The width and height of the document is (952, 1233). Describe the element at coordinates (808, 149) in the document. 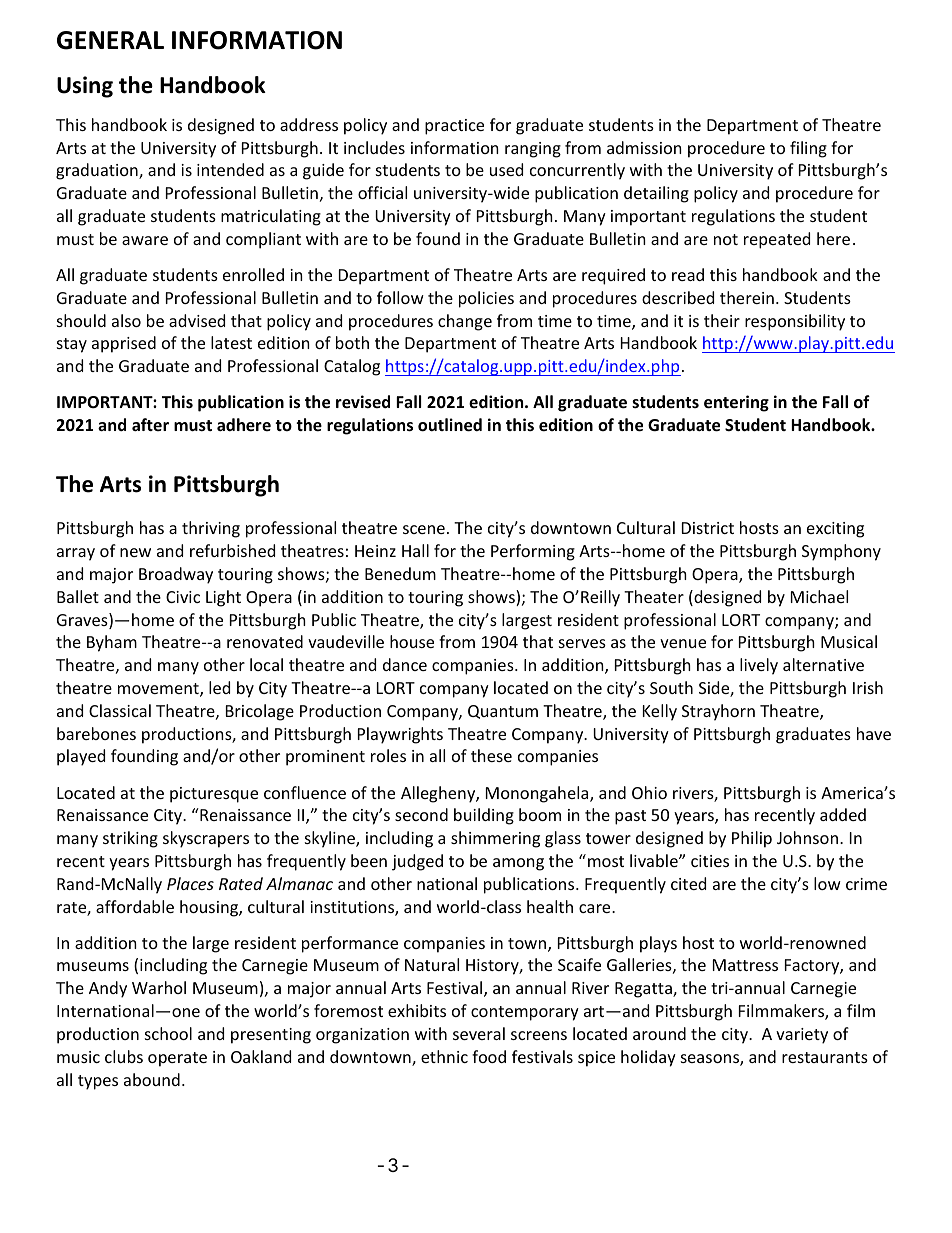

I see `filing` at that location.
